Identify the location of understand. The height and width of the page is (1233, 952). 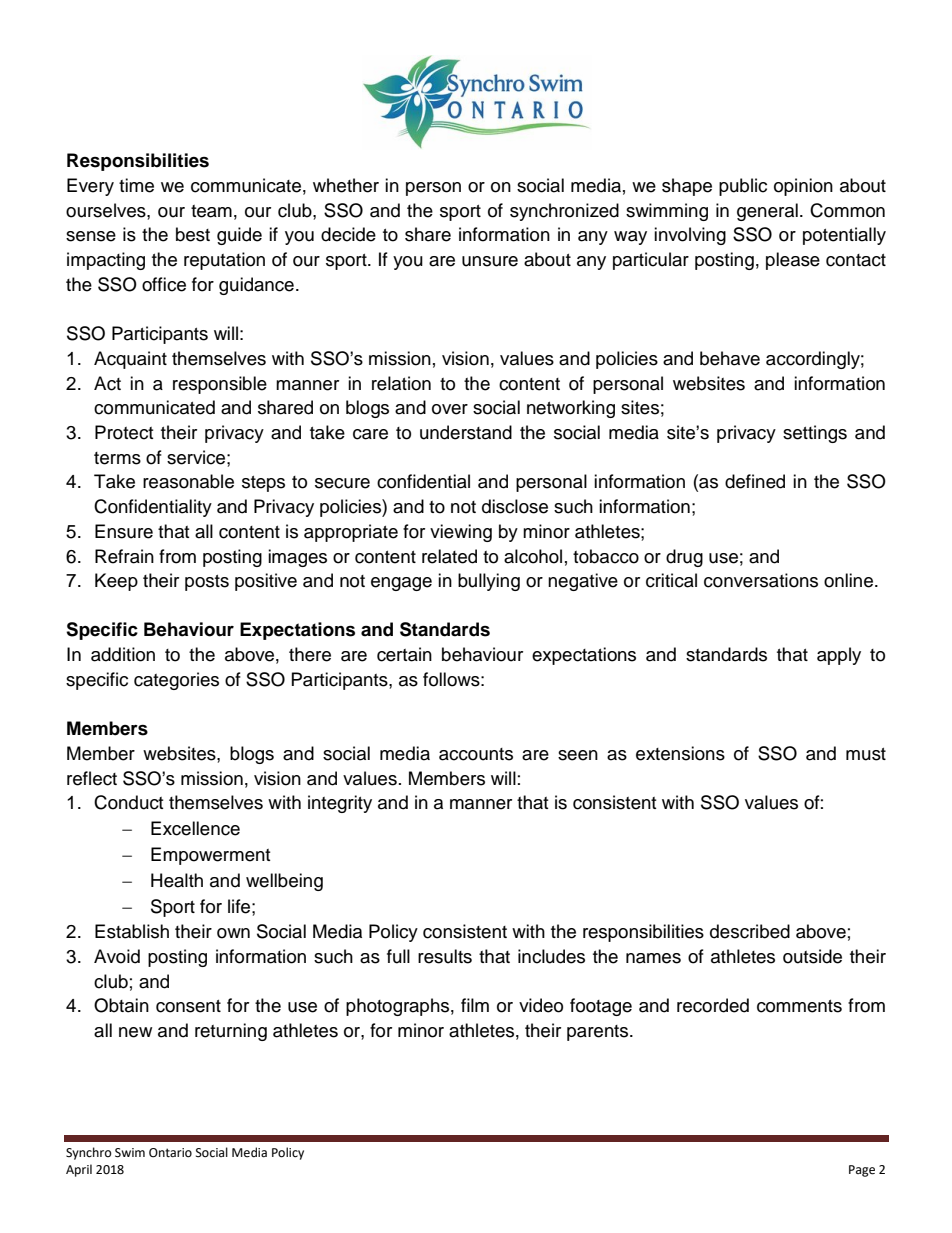
(466, 432).
